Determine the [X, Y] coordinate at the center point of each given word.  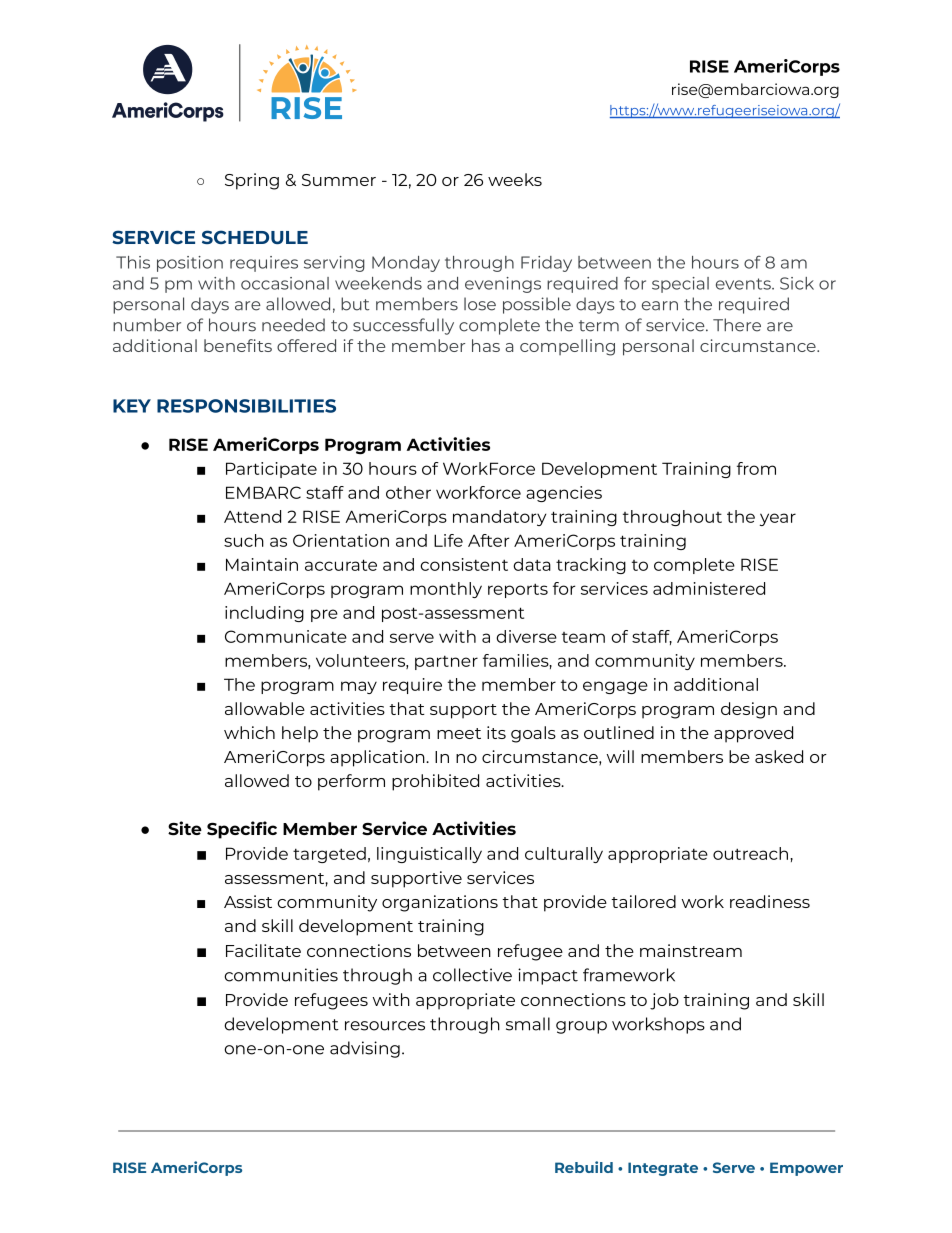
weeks [515, 179]
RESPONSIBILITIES [246, 406]
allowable [265, 708]
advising [365, 1049]
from [756, 468]
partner [446, 662]
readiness [770, 901]
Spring [252, 181]
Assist [248, 901]
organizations [440, 903]
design [749, 710]
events [744, 284]
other [408, 492]
